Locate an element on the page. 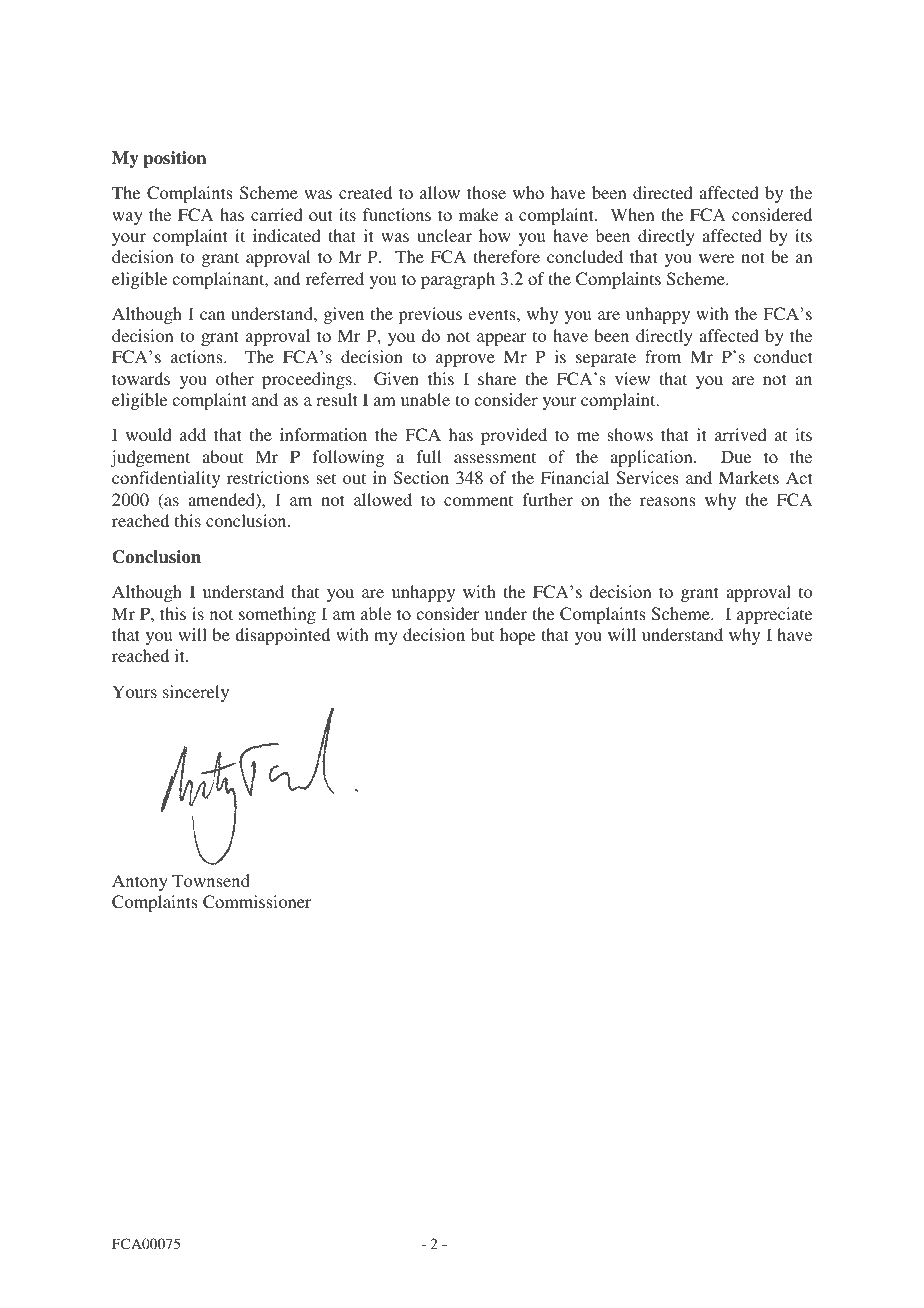  appreciate is located at coordinates (774, 615).
